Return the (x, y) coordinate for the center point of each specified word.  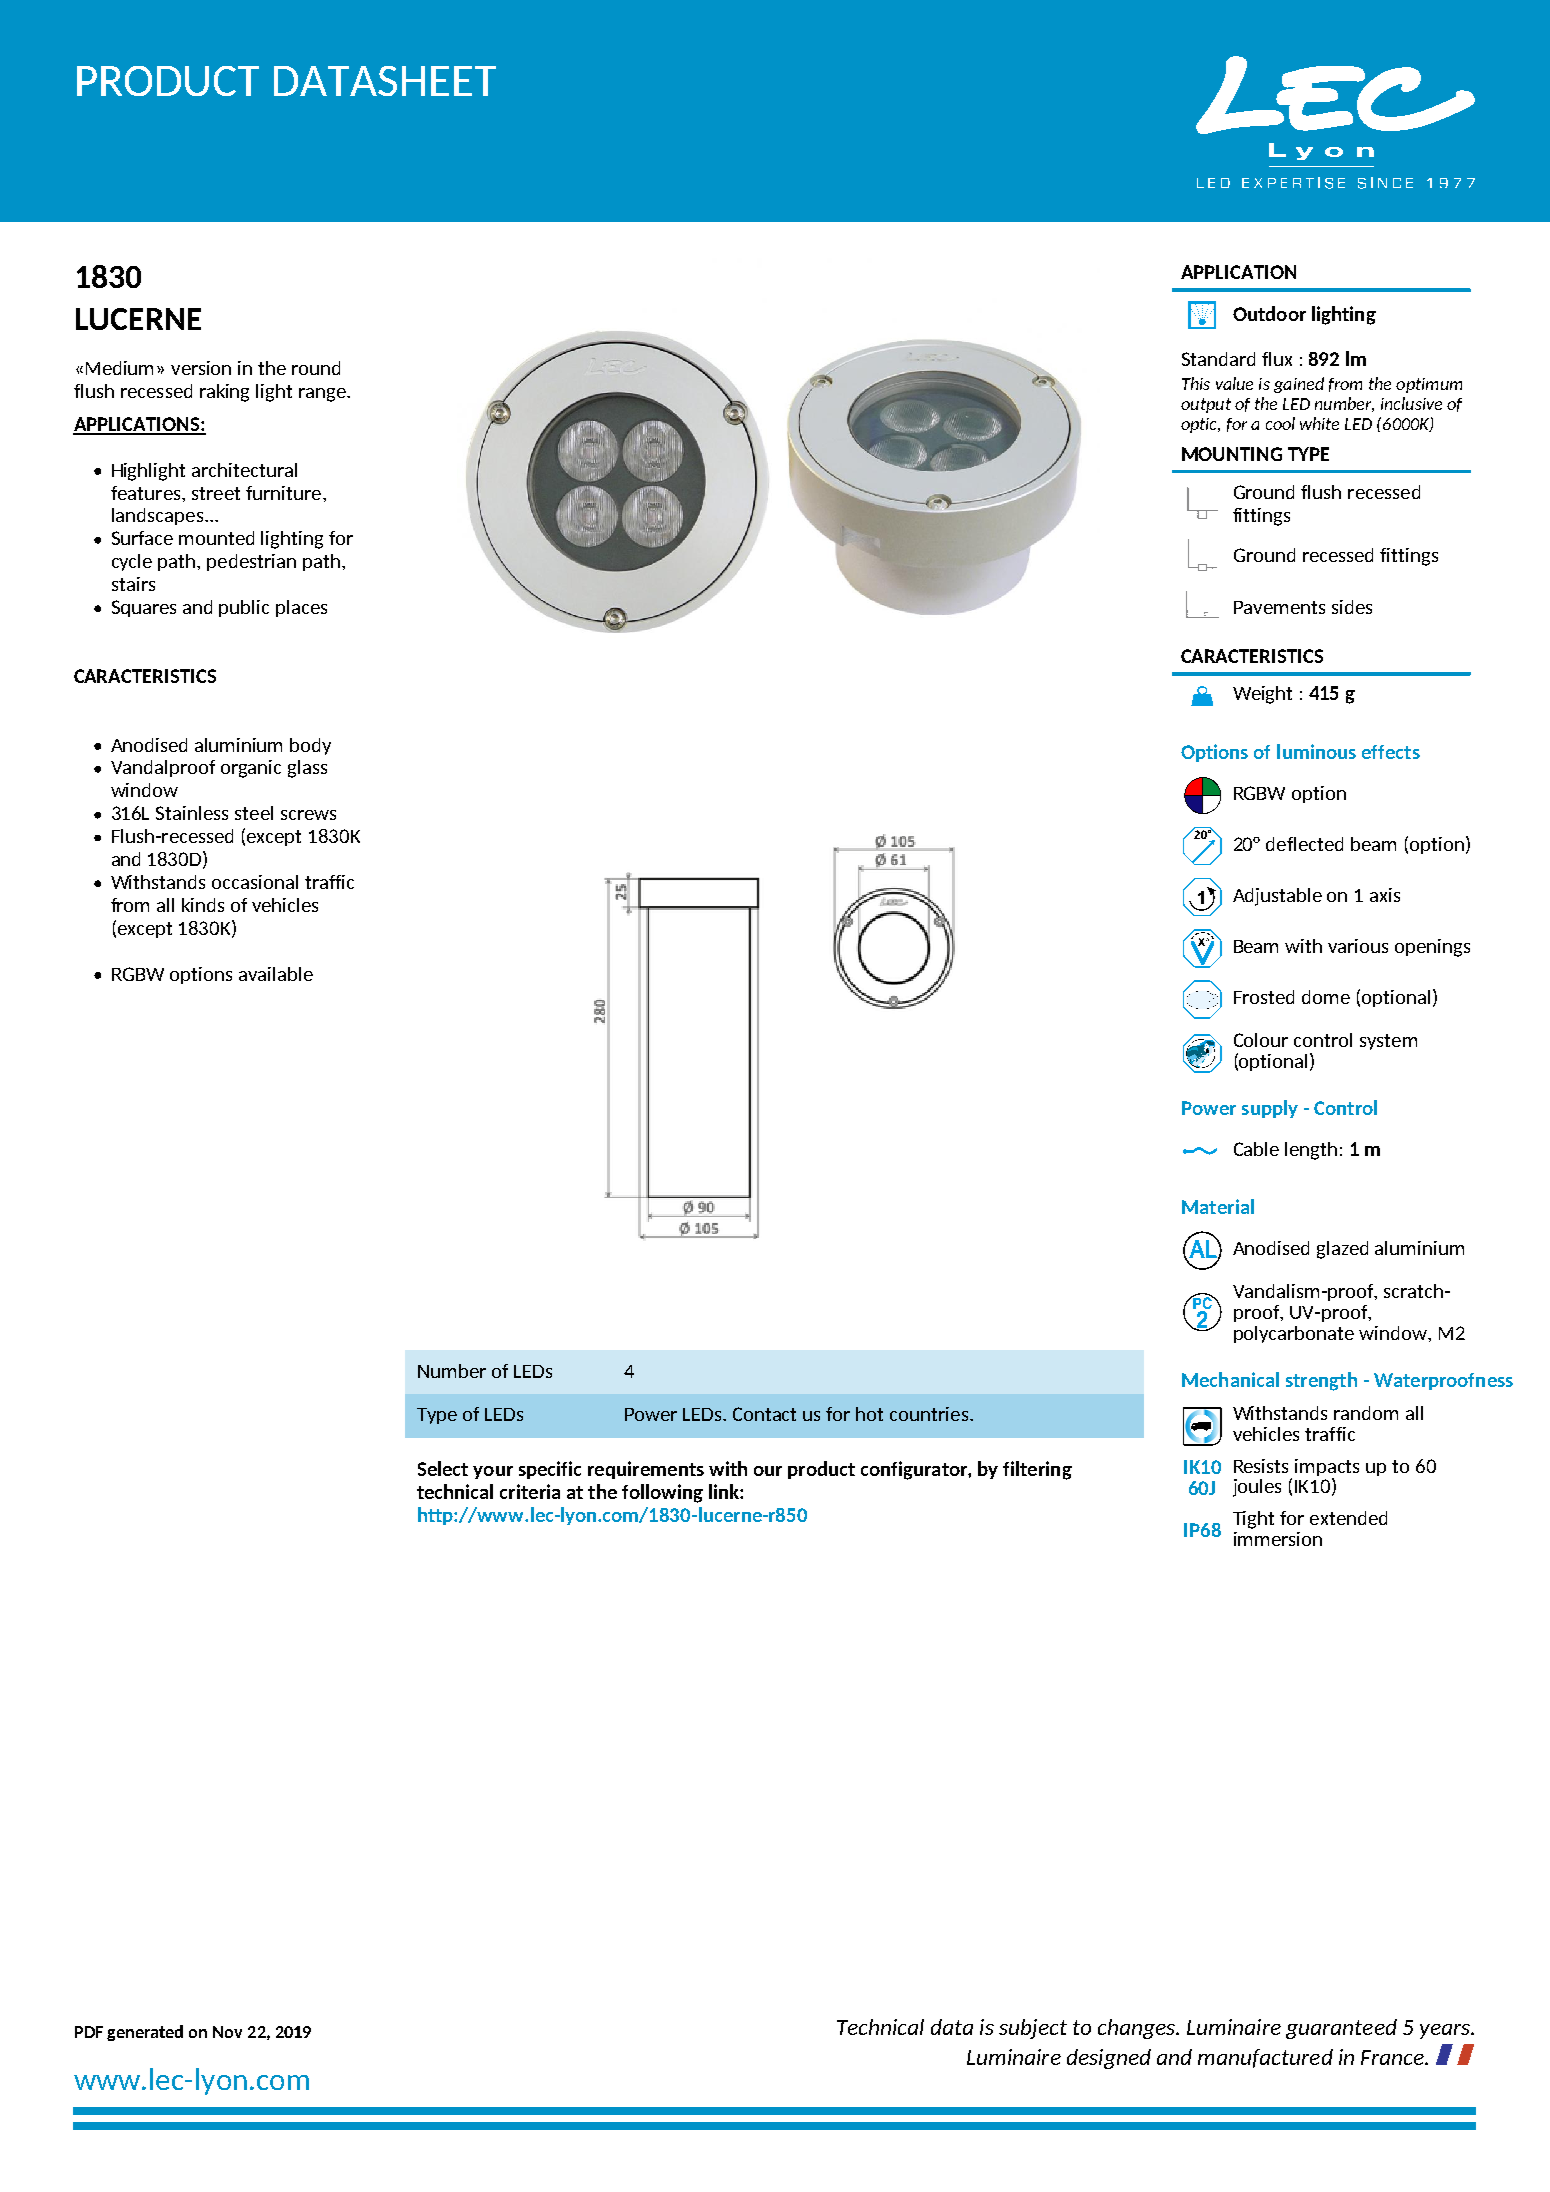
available (276, 974)
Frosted (1264, 997)
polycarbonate (1294, 1334)
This (1196, 383)
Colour (1261, 1040)
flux (1277, 359)
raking (224, 393)
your (493, 1472)
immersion (1278, 1539)
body (310, 746)
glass (307, 769)
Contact (764, 1414)
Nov (227, 2032)
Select (443, 1468)
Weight (1262, 695)
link (725, 1491)
